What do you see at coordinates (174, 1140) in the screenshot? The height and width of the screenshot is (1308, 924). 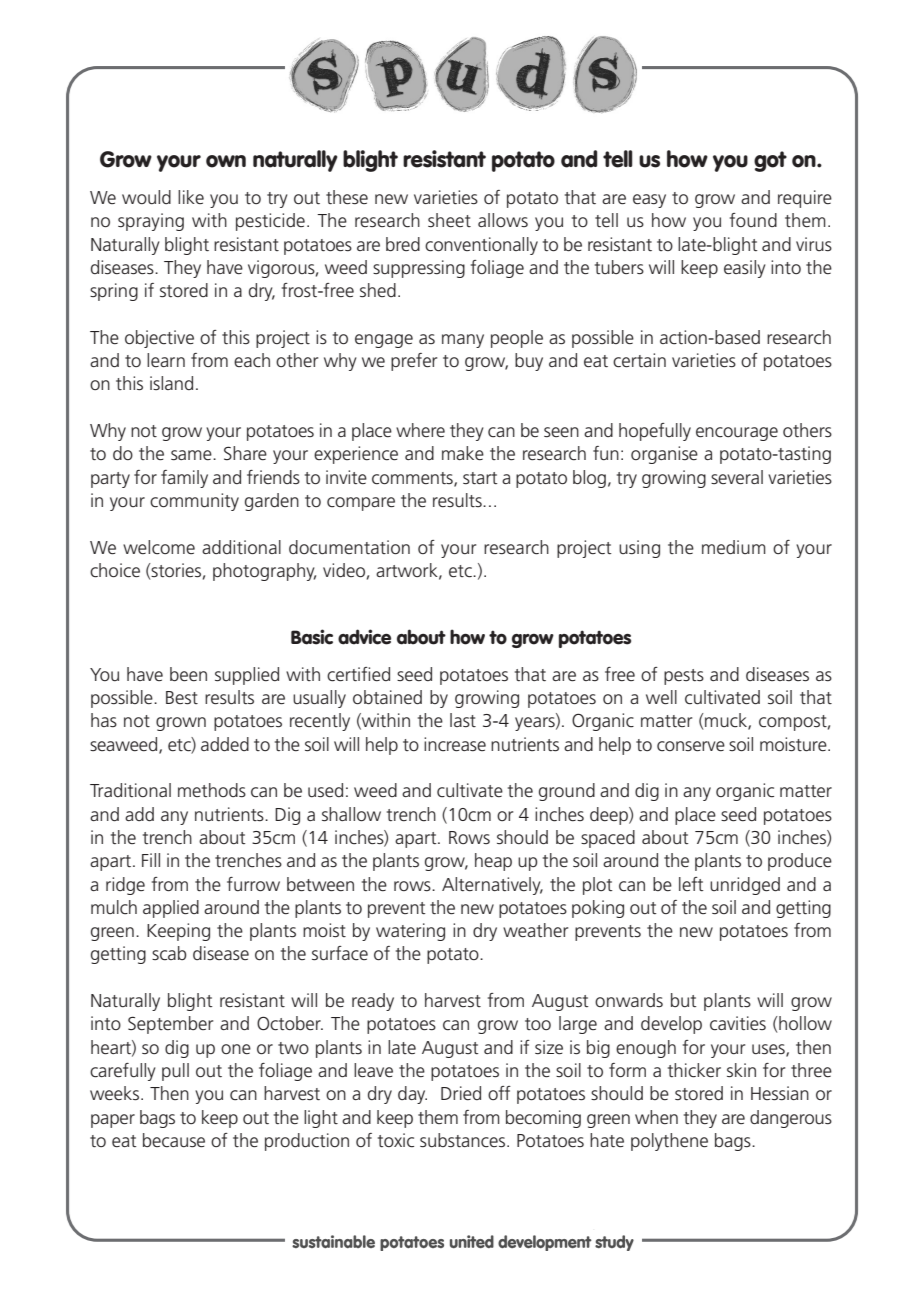 I see `because` at bounding box center [174, 1140].
